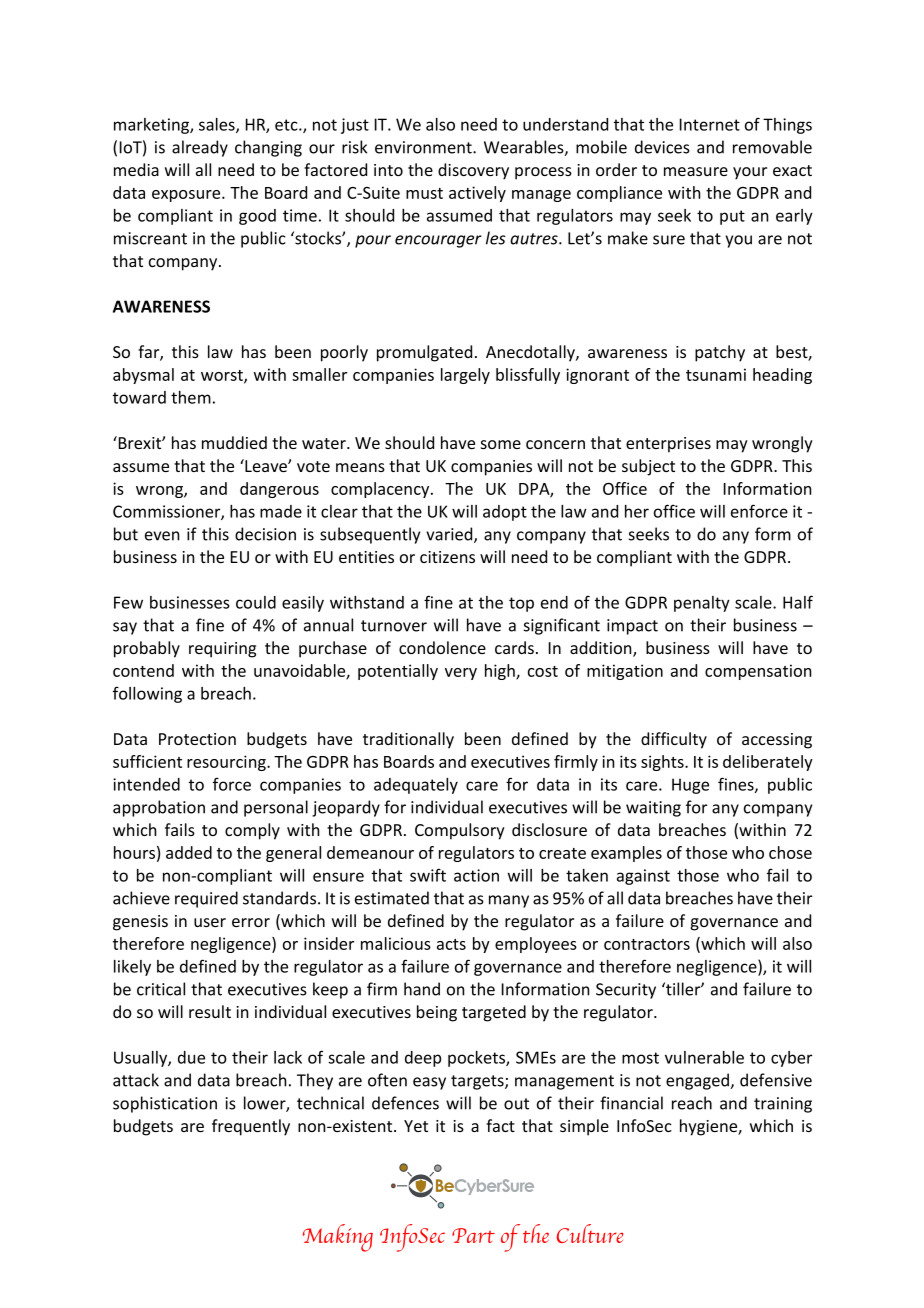 The image size is (924, 1308). What do you see at coordinates (750, 173) in the screenshot?
I see `your` at bounding box center [750, 173].
